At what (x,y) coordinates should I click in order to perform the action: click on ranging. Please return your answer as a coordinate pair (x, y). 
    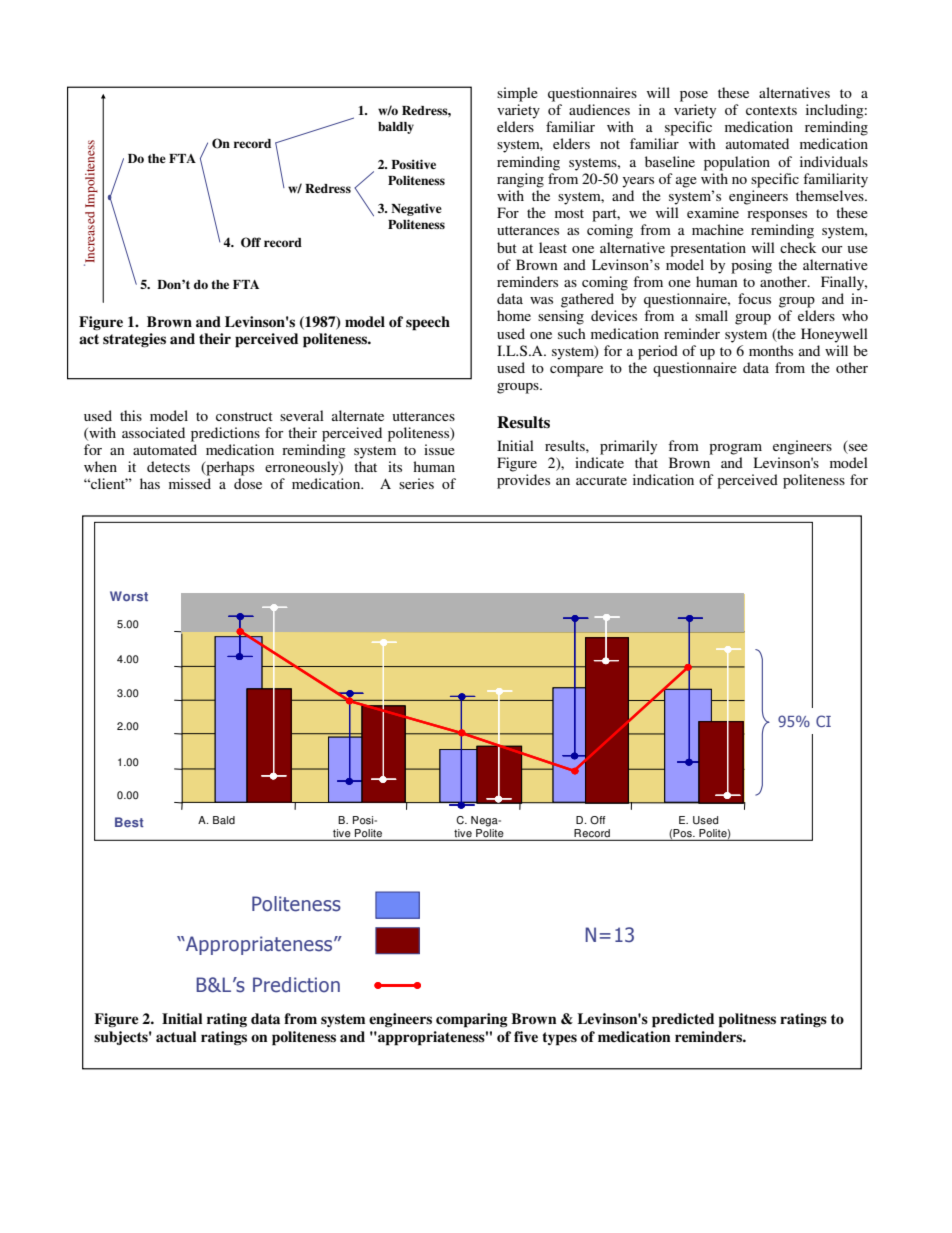
    Looking at the image, I should click on (520, 180).
